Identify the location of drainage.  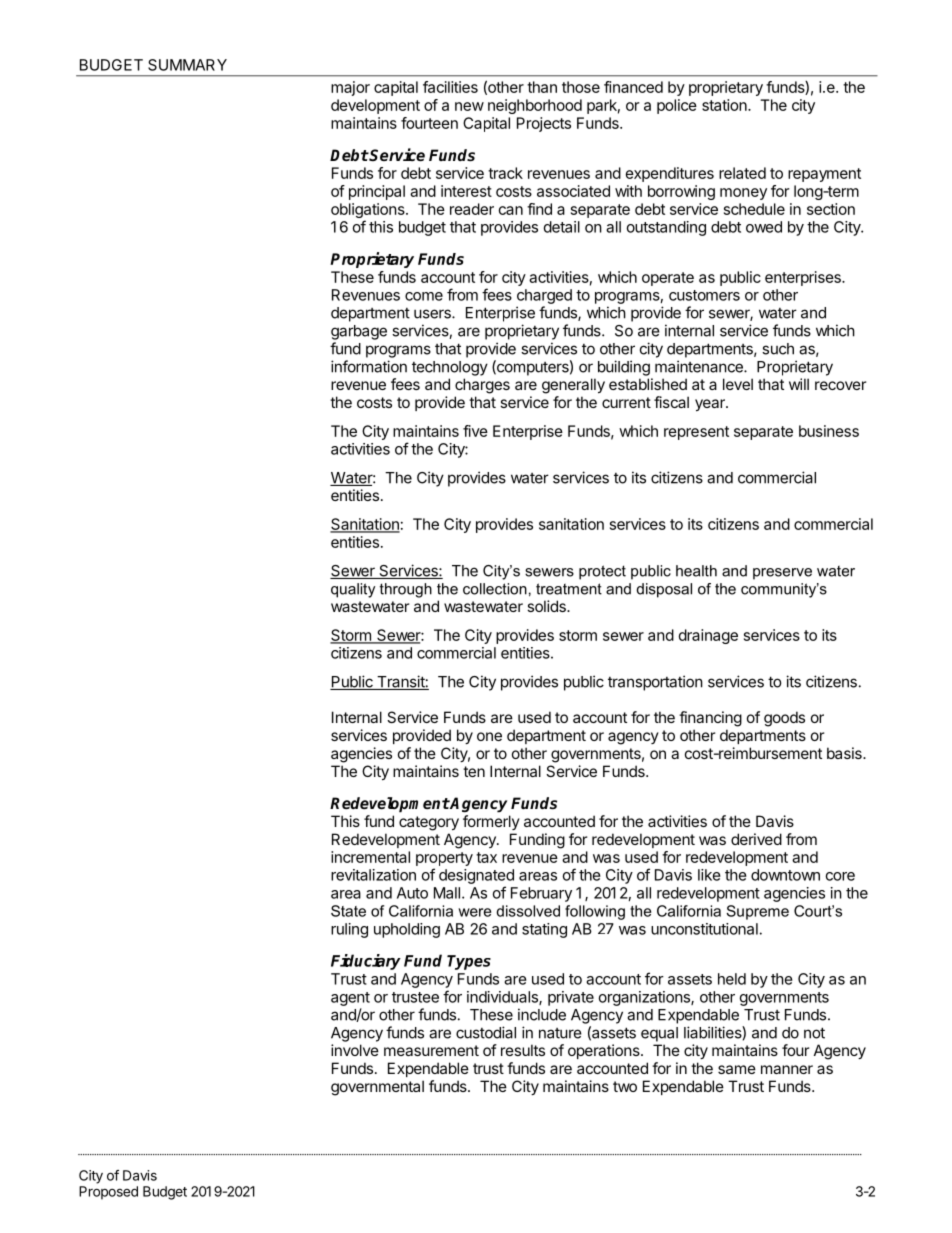
(708, 636).
